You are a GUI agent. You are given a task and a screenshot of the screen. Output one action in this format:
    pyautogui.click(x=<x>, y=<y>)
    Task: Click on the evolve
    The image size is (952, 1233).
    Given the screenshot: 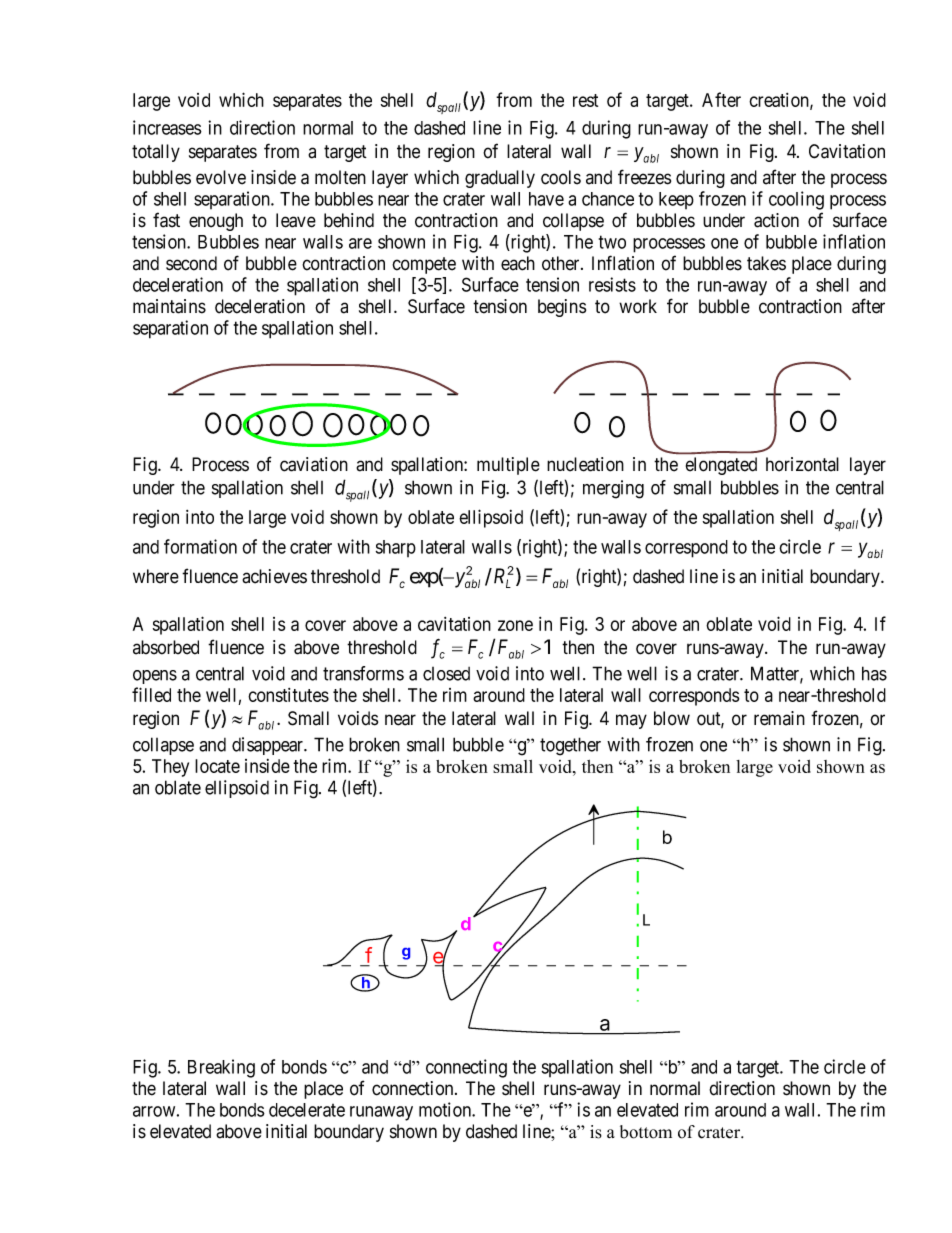 What is the action you would take?
    pyautogui.click(x=221, y=177)
